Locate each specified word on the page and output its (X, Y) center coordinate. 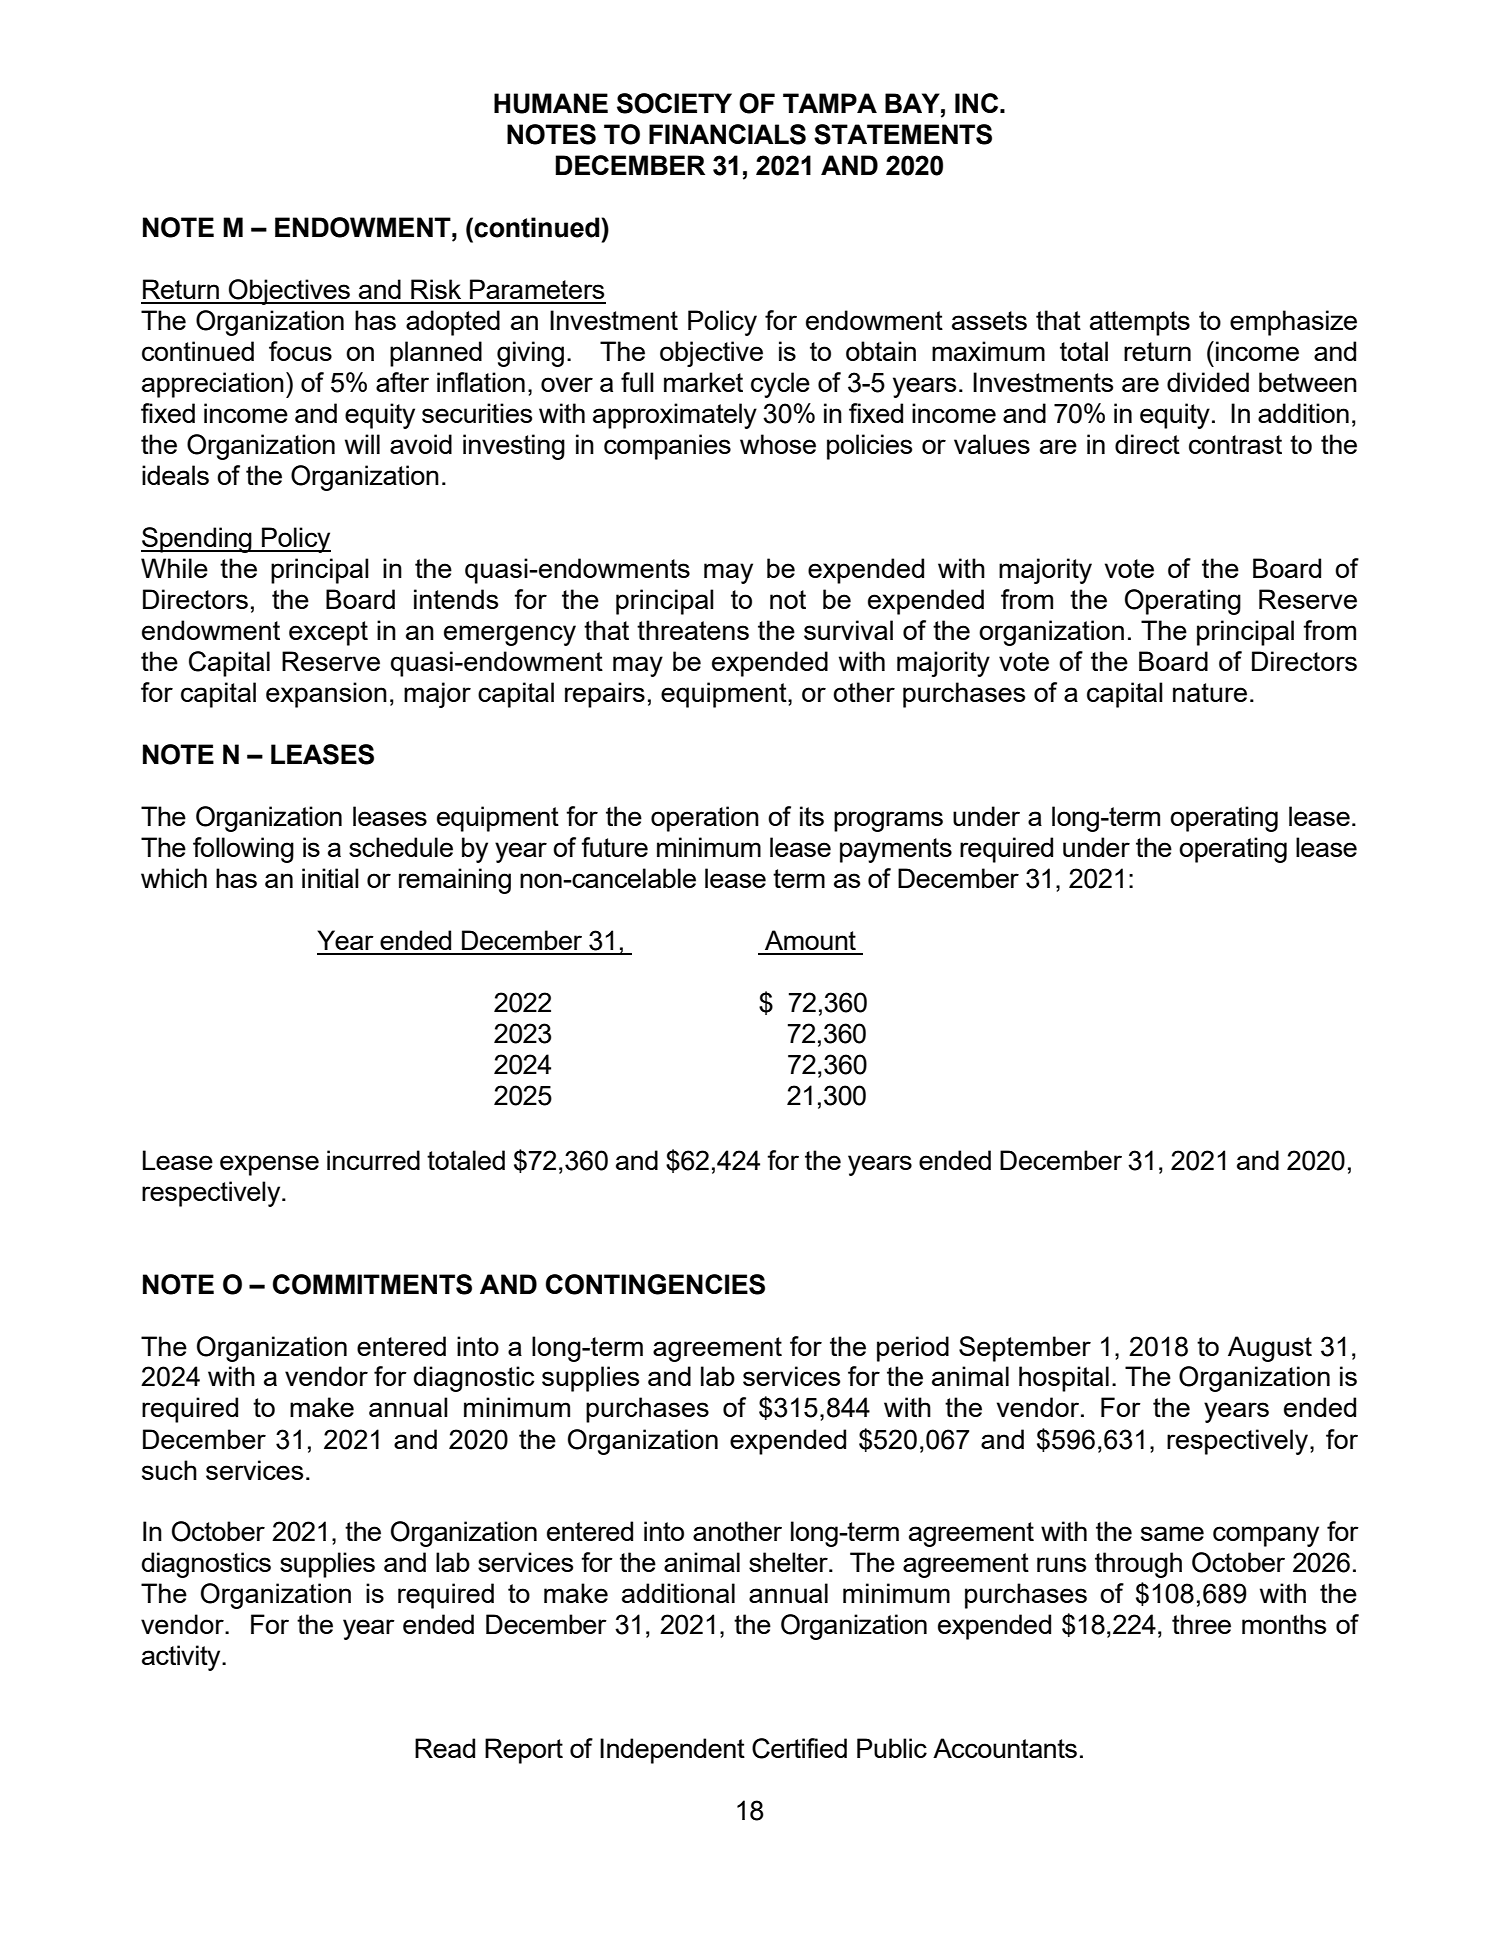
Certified (799, 1748)
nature (1210, 692)
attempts (1140, 323)
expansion (326, 695)
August (1270, 1349)
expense (269, 1165)
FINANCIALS (727, 134)
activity (182, 1658)
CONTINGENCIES (655, 1284)
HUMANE (551, 103)
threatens (693, 630)
